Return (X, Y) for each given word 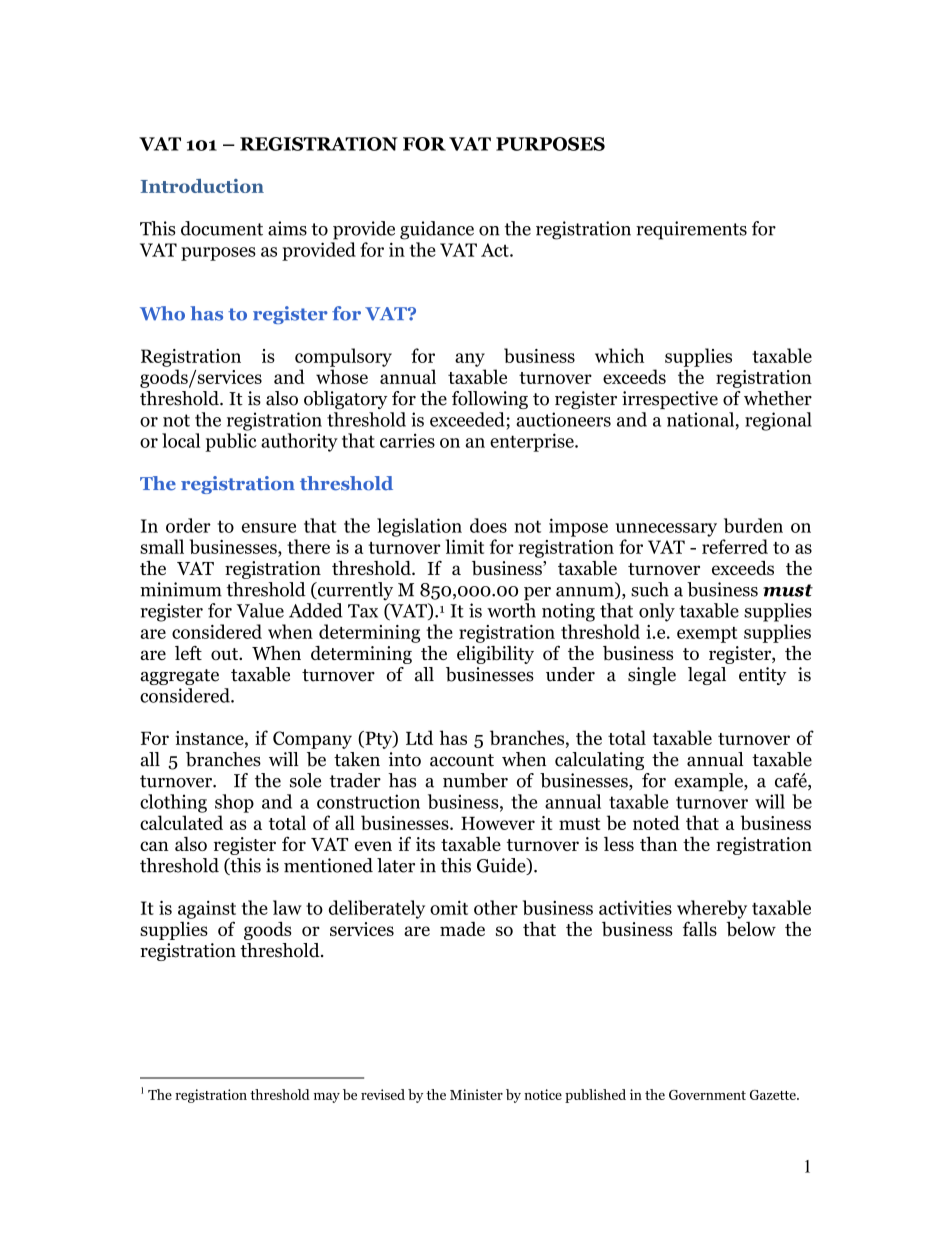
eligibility (495, 655)
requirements (691, 230)
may (327, 1098)
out (225, 654)
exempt (707, 635)
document (222, 228)
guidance (437, 230)
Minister (476, 1094)
